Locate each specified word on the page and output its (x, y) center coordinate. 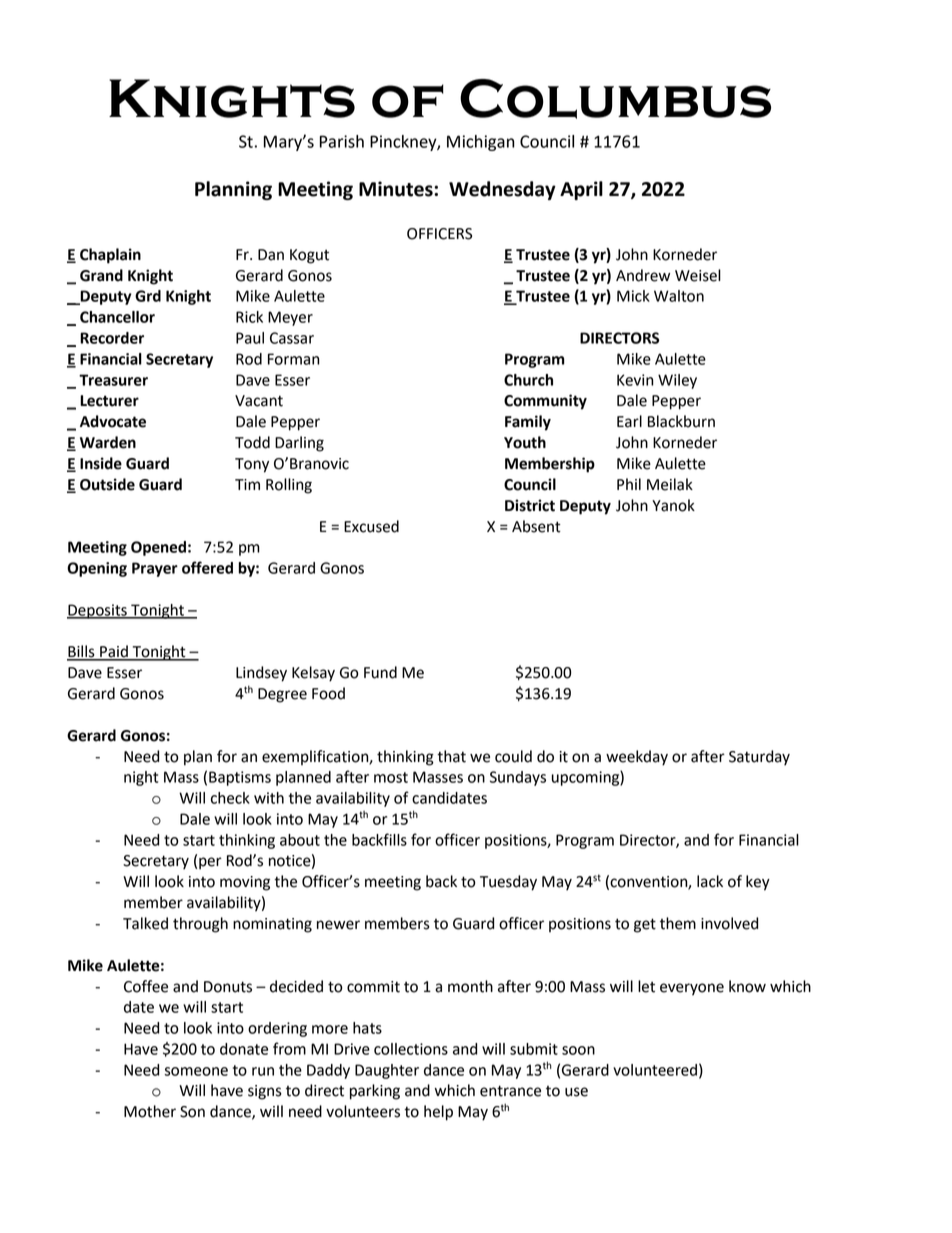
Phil (629, 484)
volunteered (655, 1070)
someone (196, 1071)
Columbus (615, 99)
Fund (380, 672)
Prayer (155, 569)
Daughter (387, 1071)
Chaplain (110, 256)
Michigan (481, 143)
